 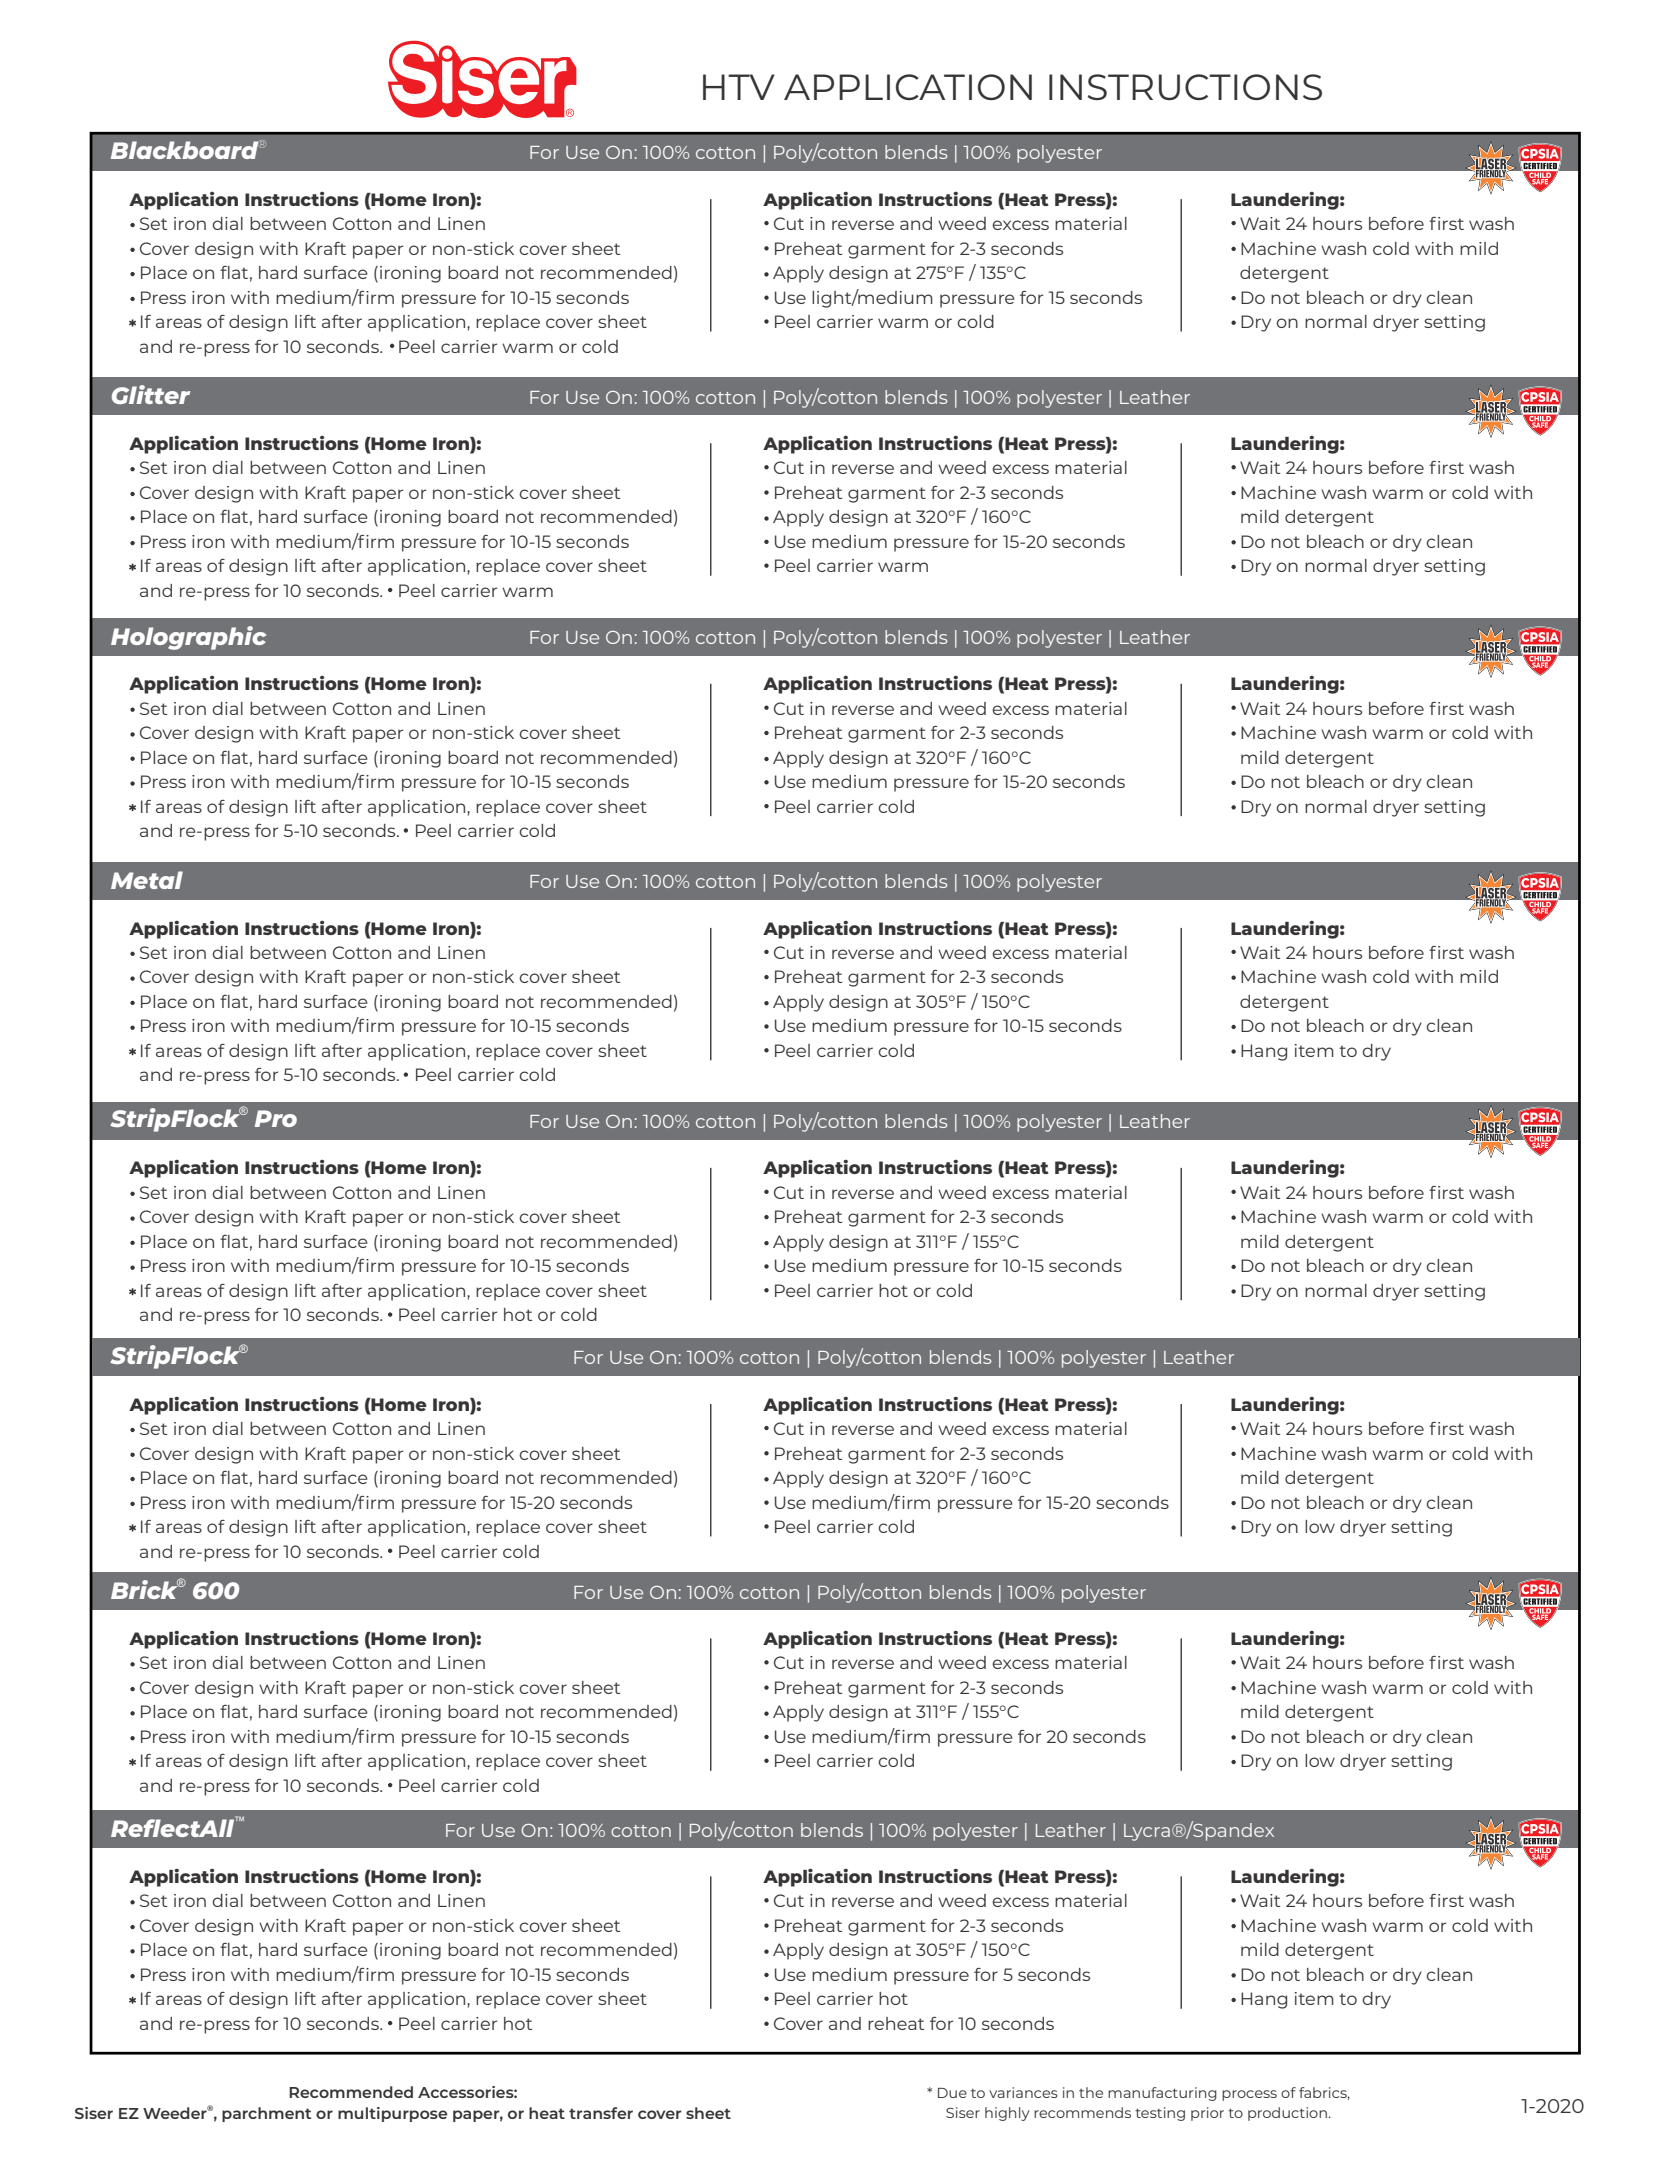 What do you see at coordinates (266, 2114) in the screenshot?
I see `parchment` at bounding box center [266, 2114].
